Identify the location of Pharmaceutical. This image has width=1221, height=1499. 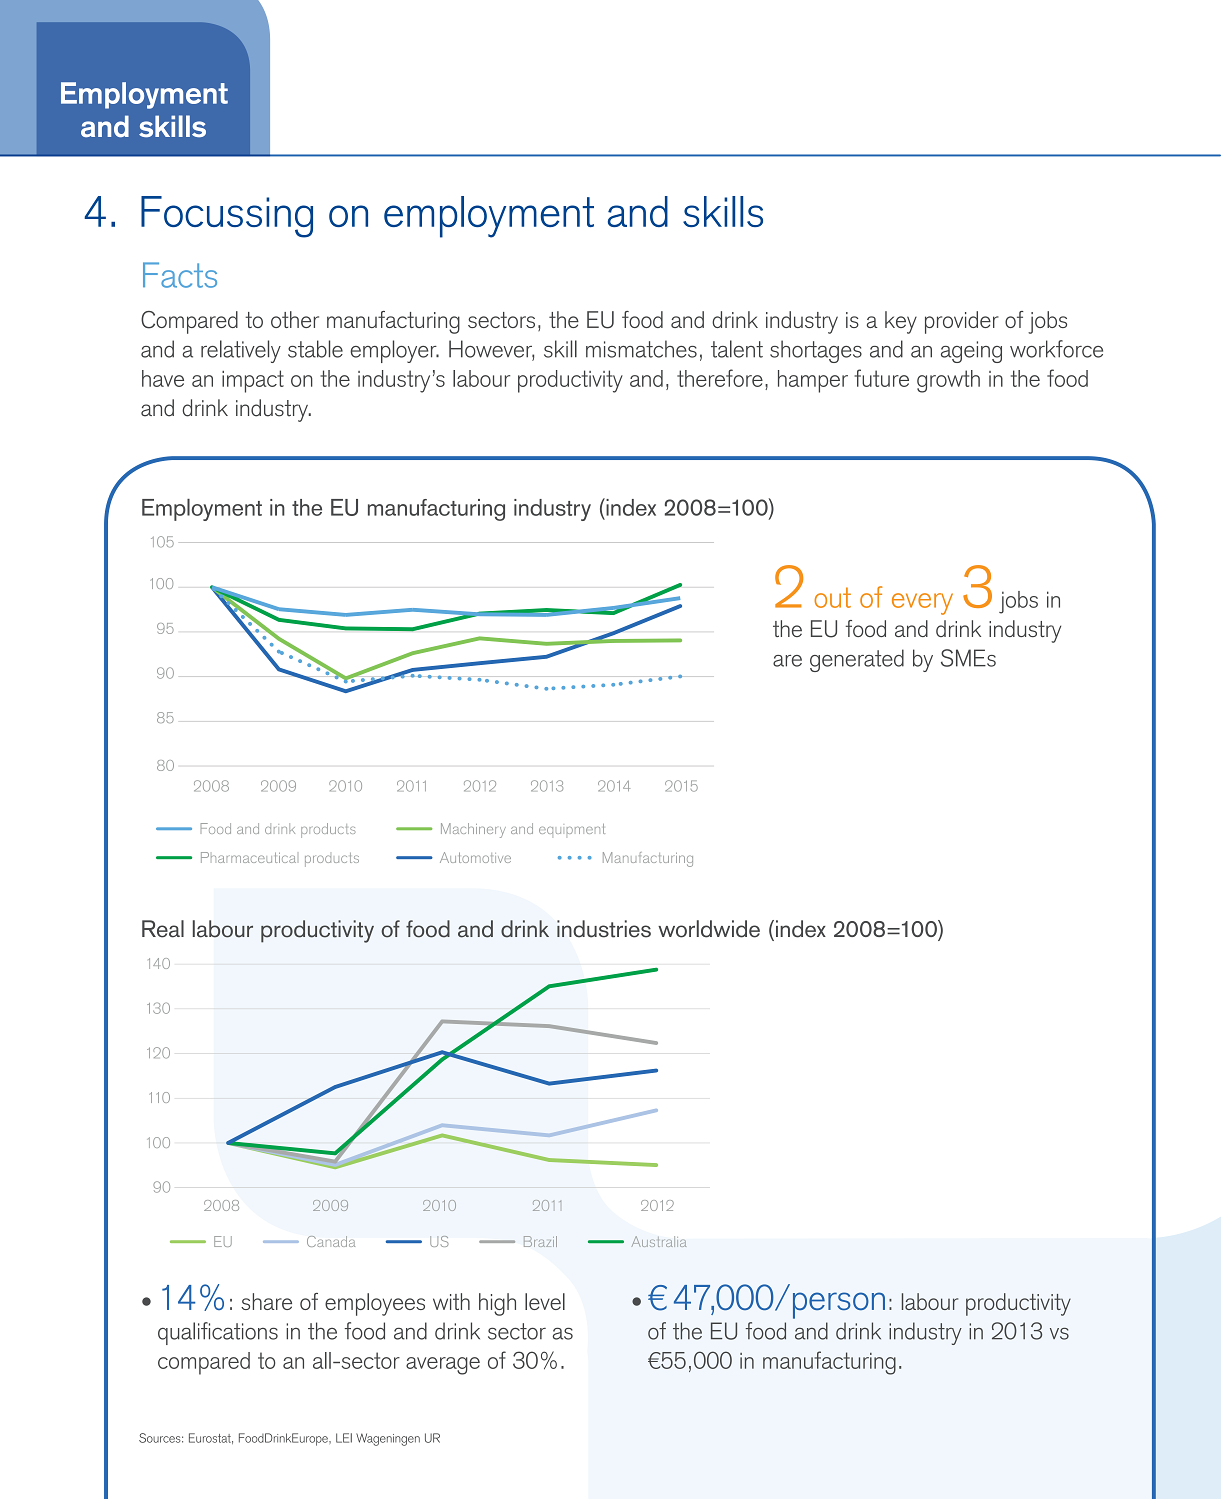
(248, 857).
